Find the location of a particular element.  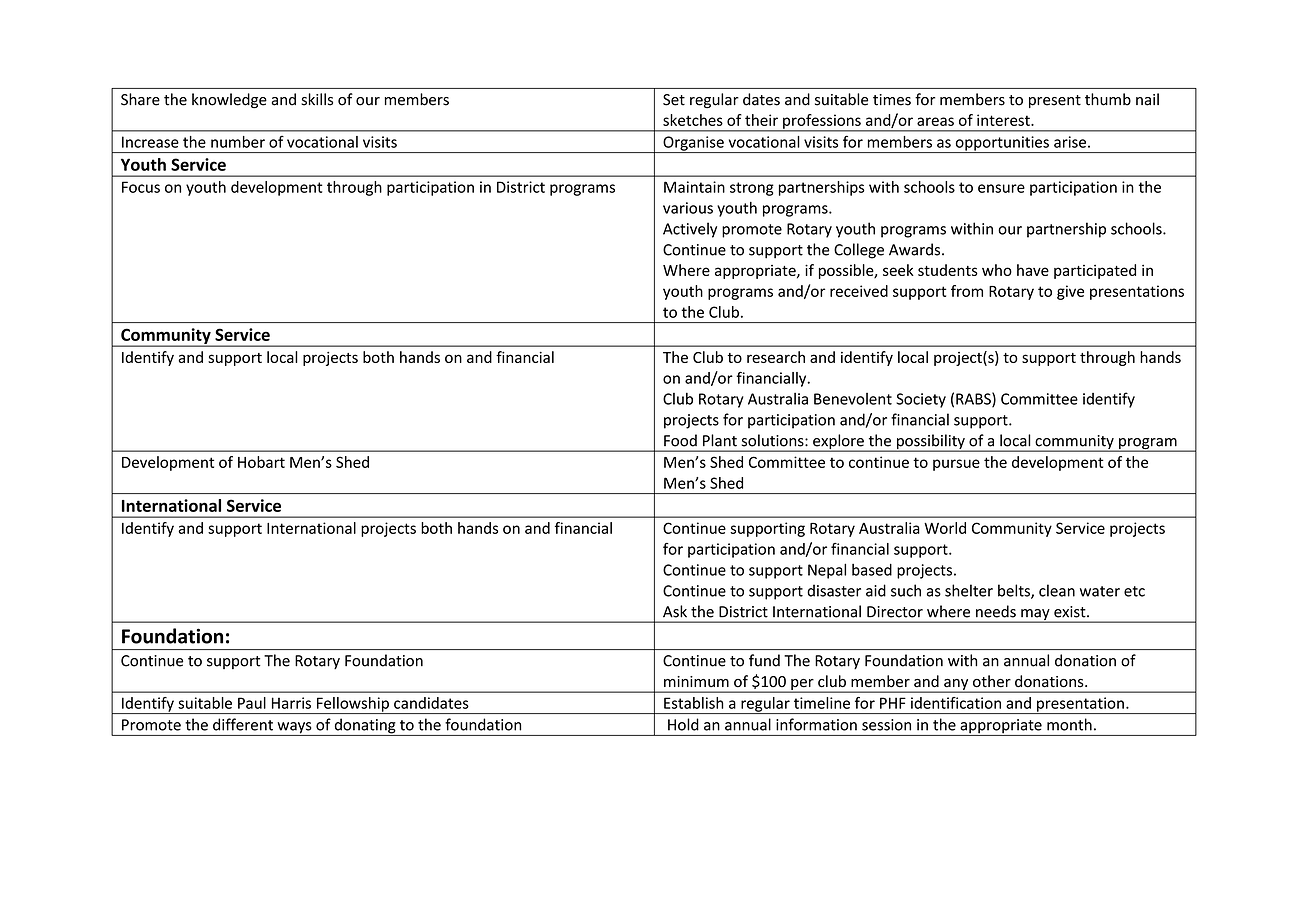

research is located at coordinates (776, 357).
